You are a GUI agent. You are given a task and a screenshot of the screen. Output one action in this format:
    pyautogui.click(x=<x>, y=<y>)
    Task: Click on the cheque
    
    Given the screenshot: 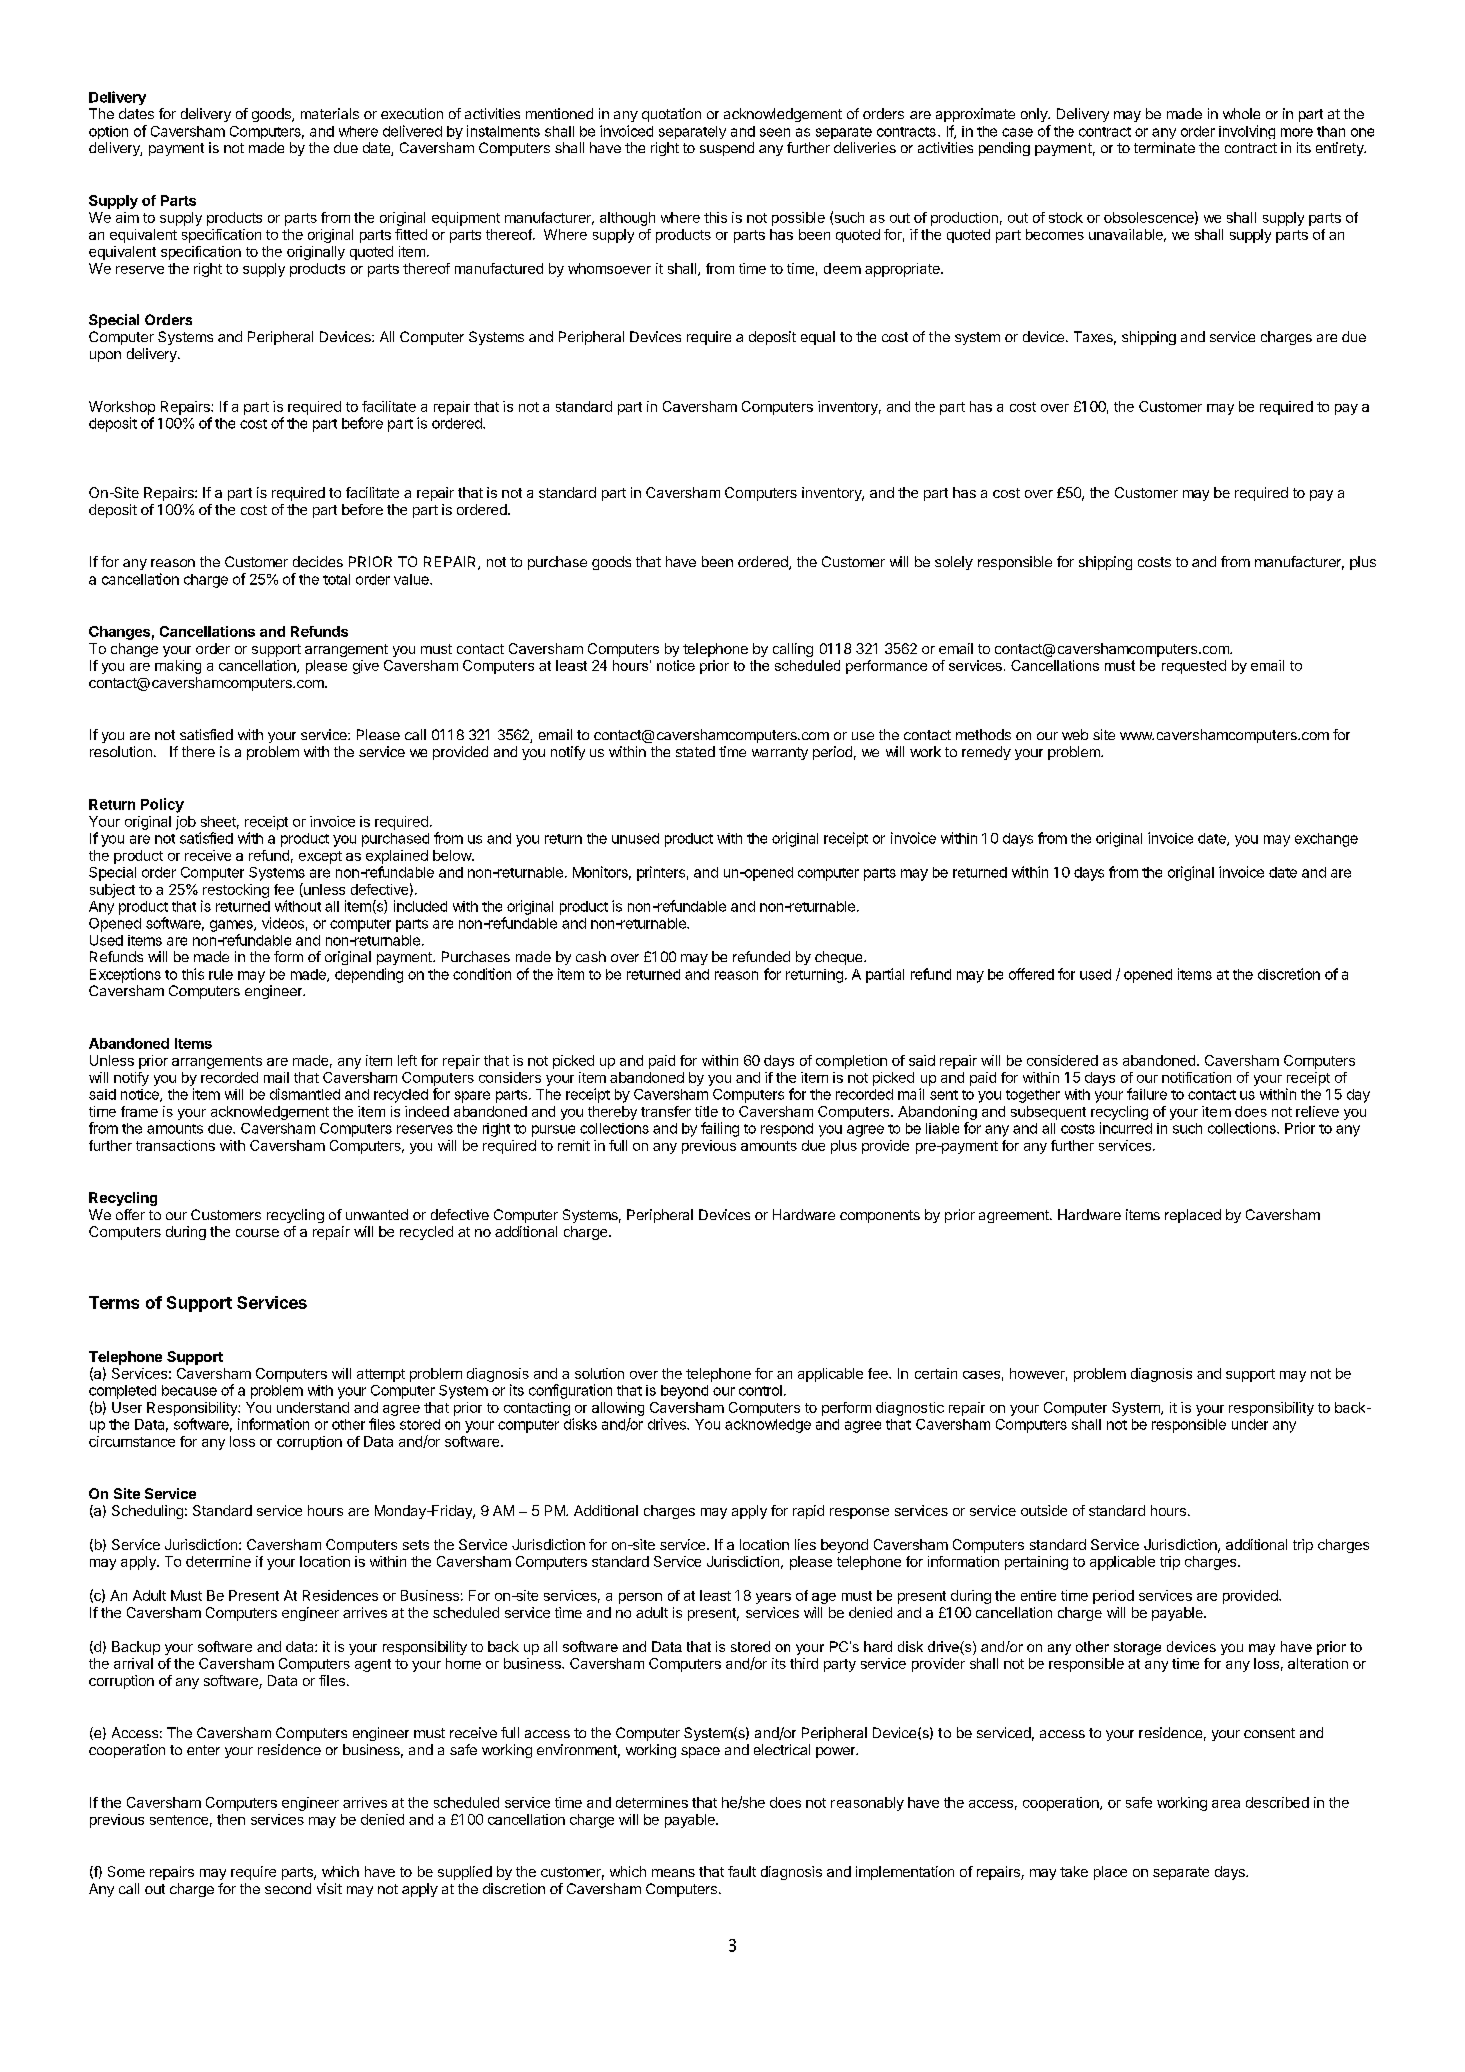 What is the action you would take?
    pyautogui.click(x=840, y=958)
